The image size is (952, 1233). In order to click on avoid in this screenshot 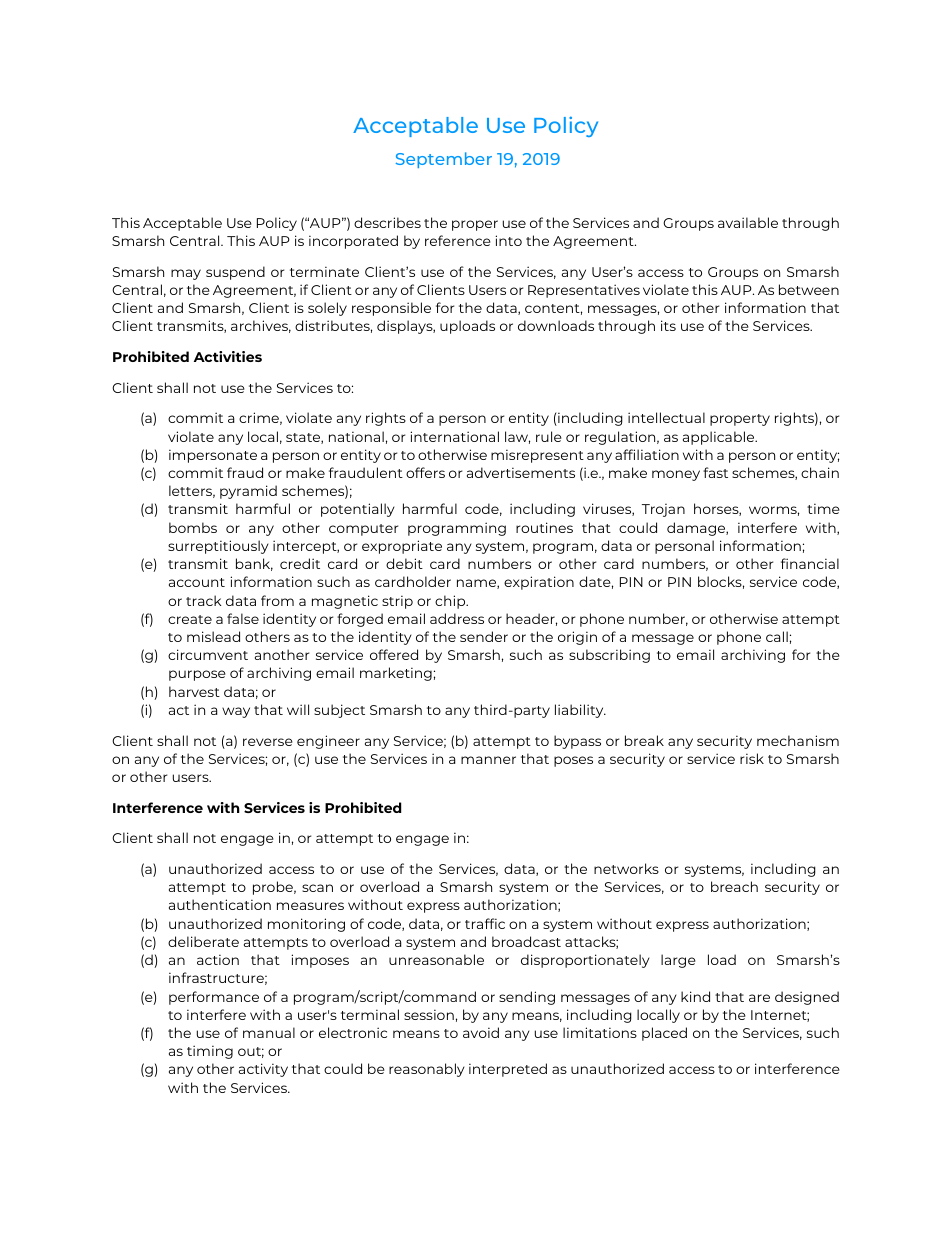, I will do `click(481, 1032)`.
